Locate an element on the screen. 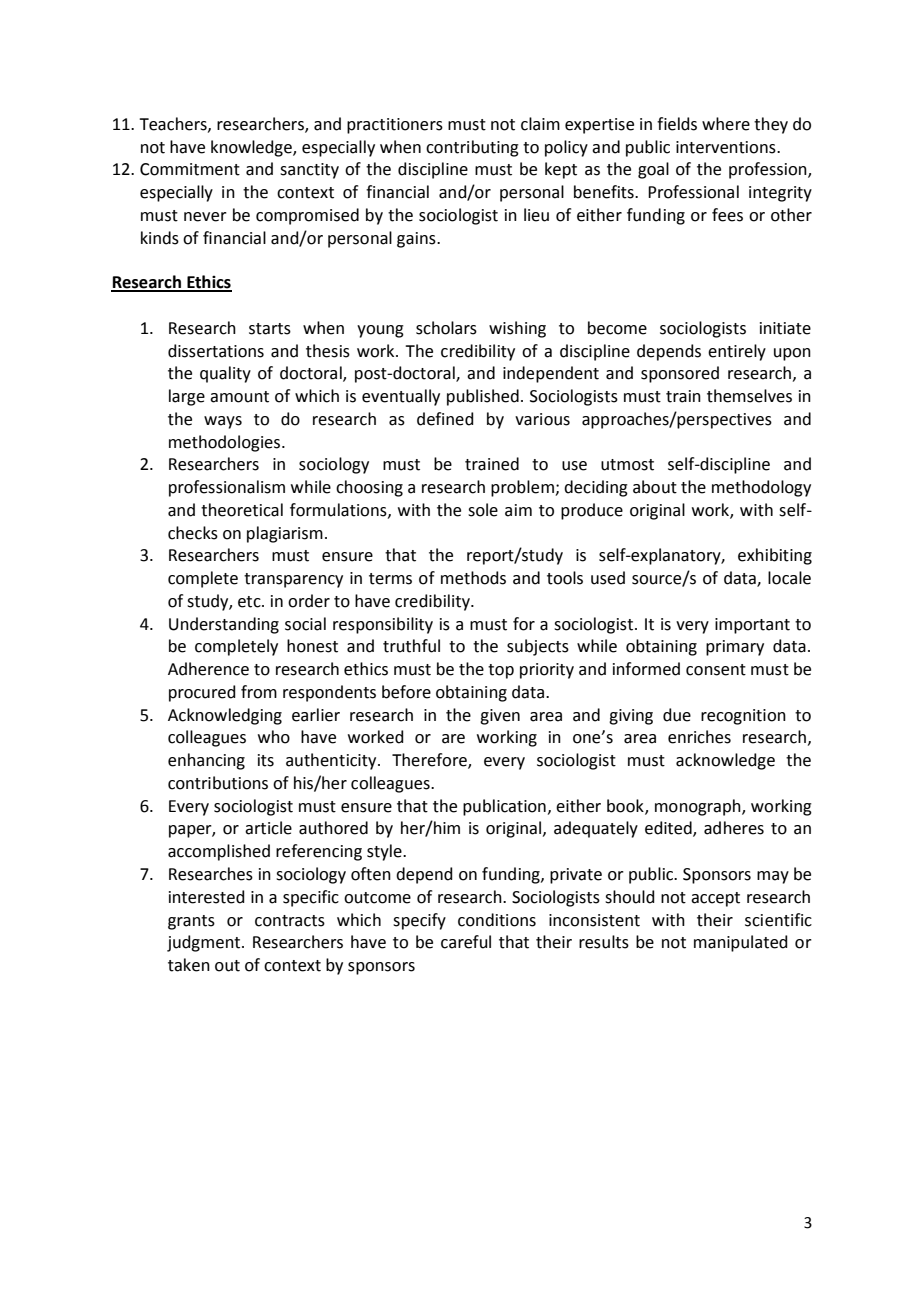 The height and width of the screenshot is (1308, 924). manipulated is located at coordinates (741, 943).
